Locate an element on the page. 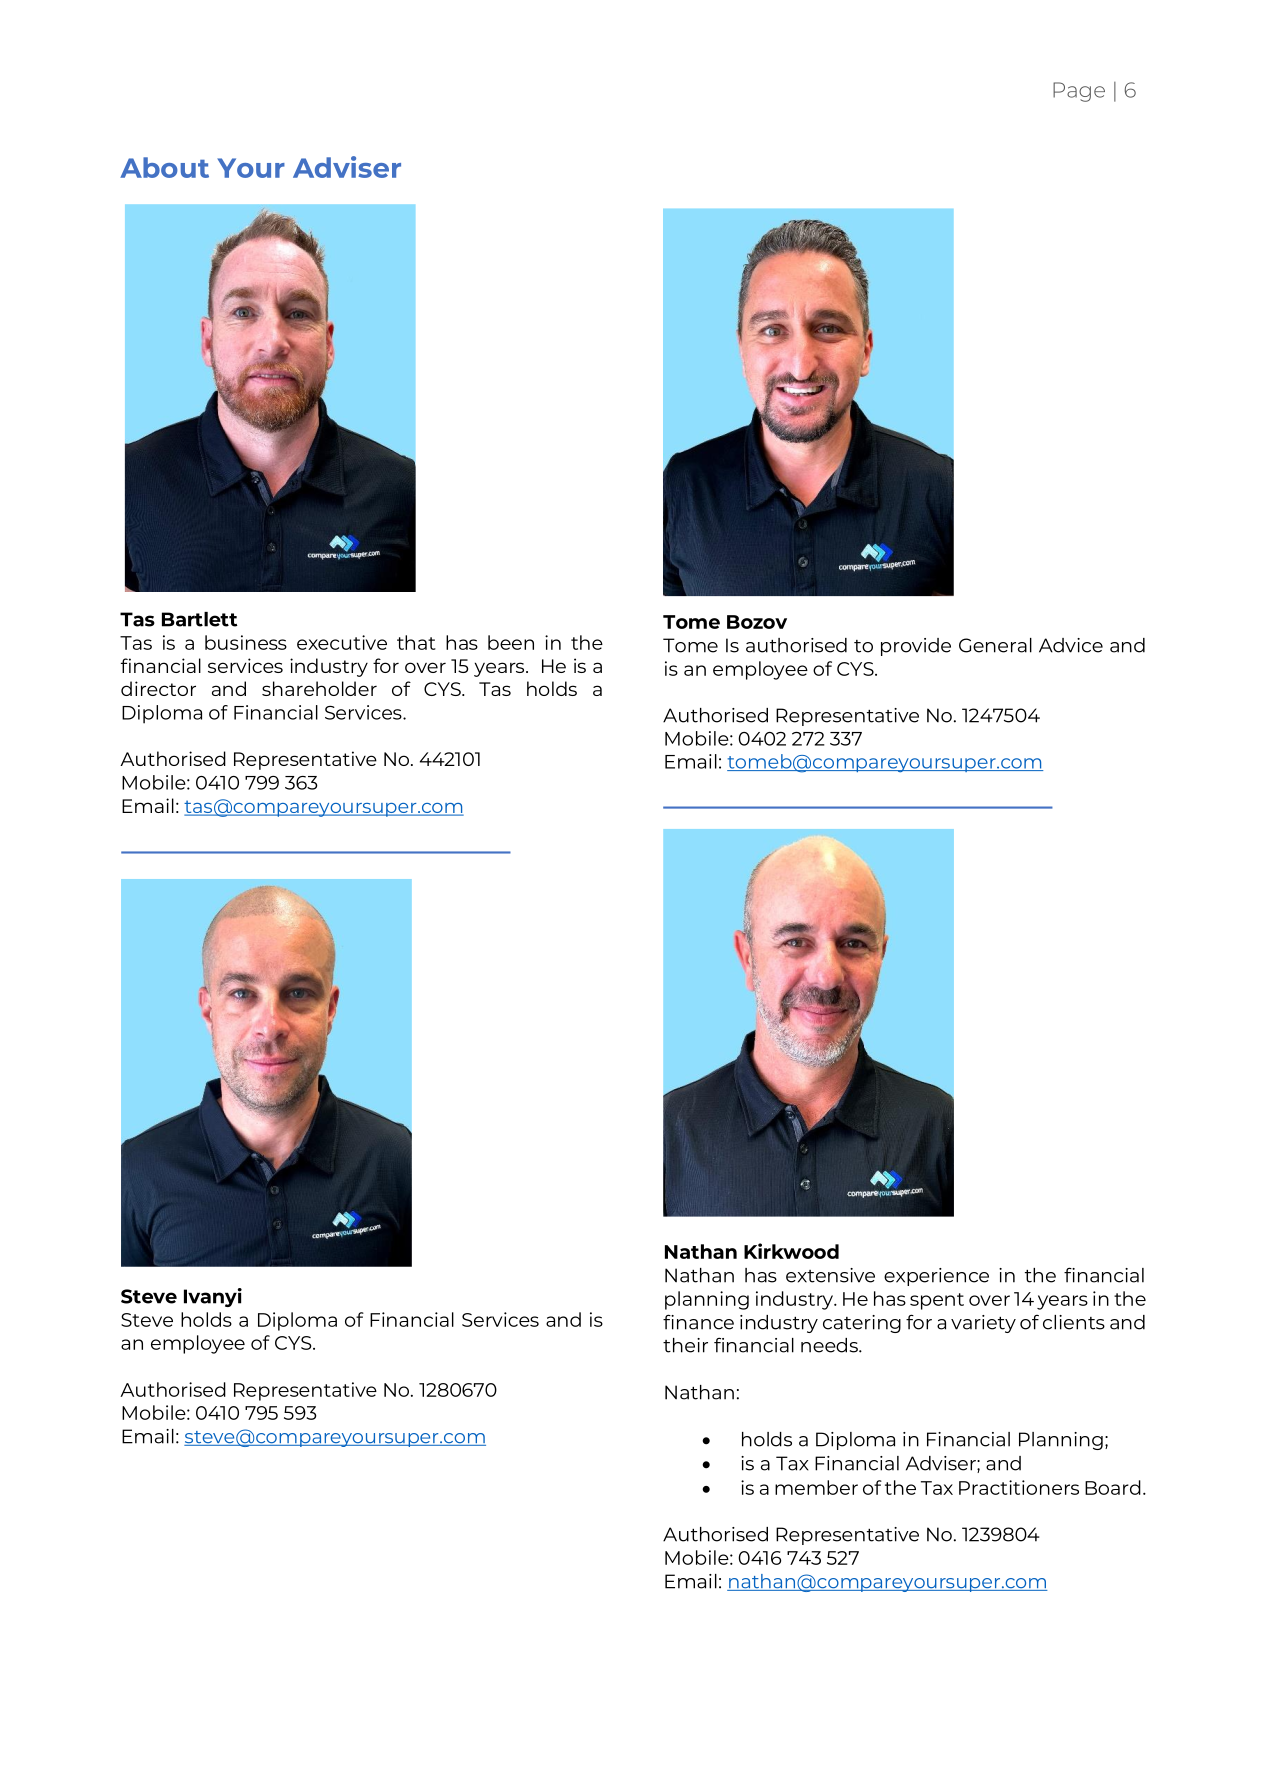 This image has height=1791, width=1266. their is located at coordinates (685, 1345).
